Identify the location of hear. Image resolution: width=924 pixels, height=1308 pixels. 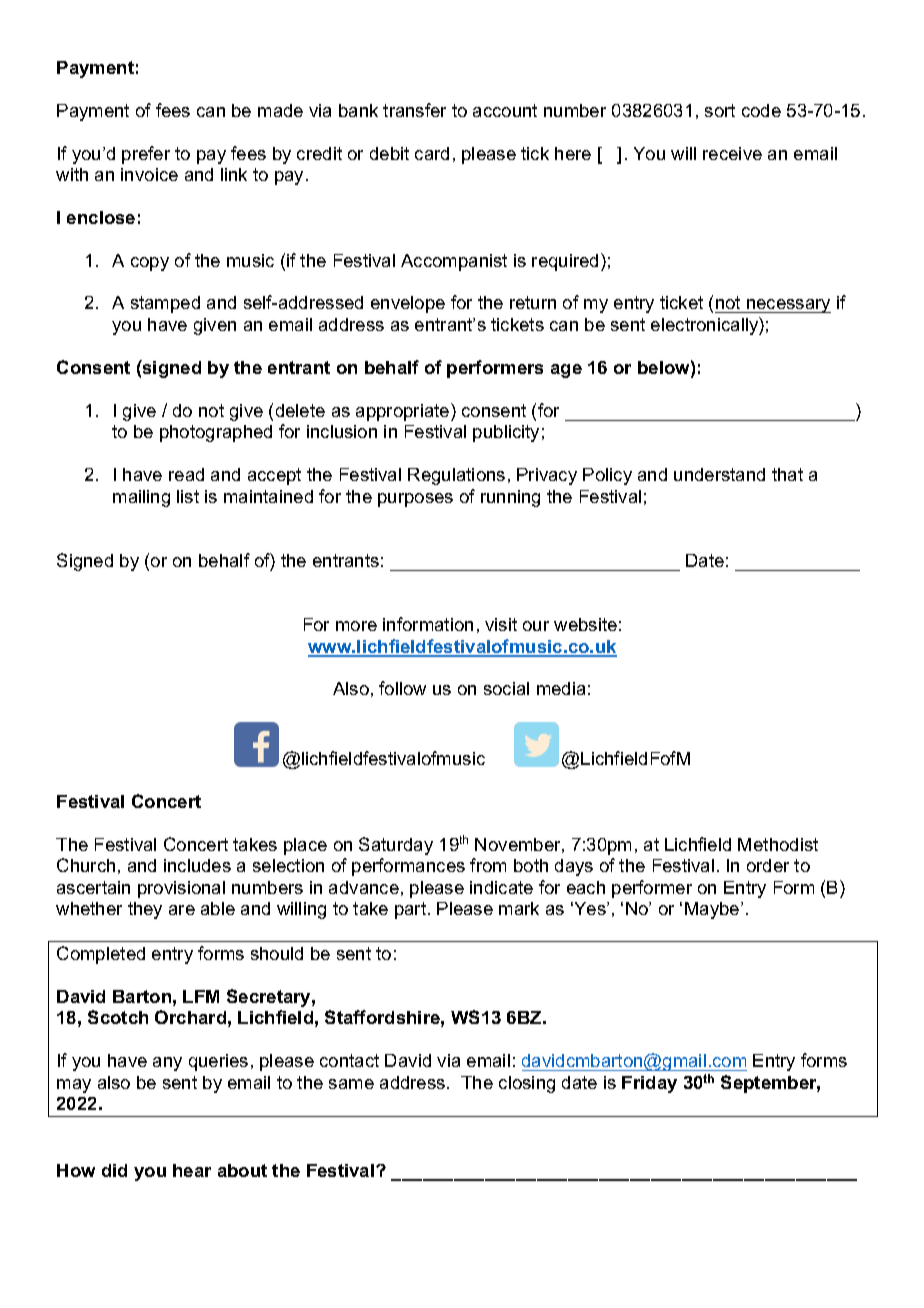
(192, 1170).
